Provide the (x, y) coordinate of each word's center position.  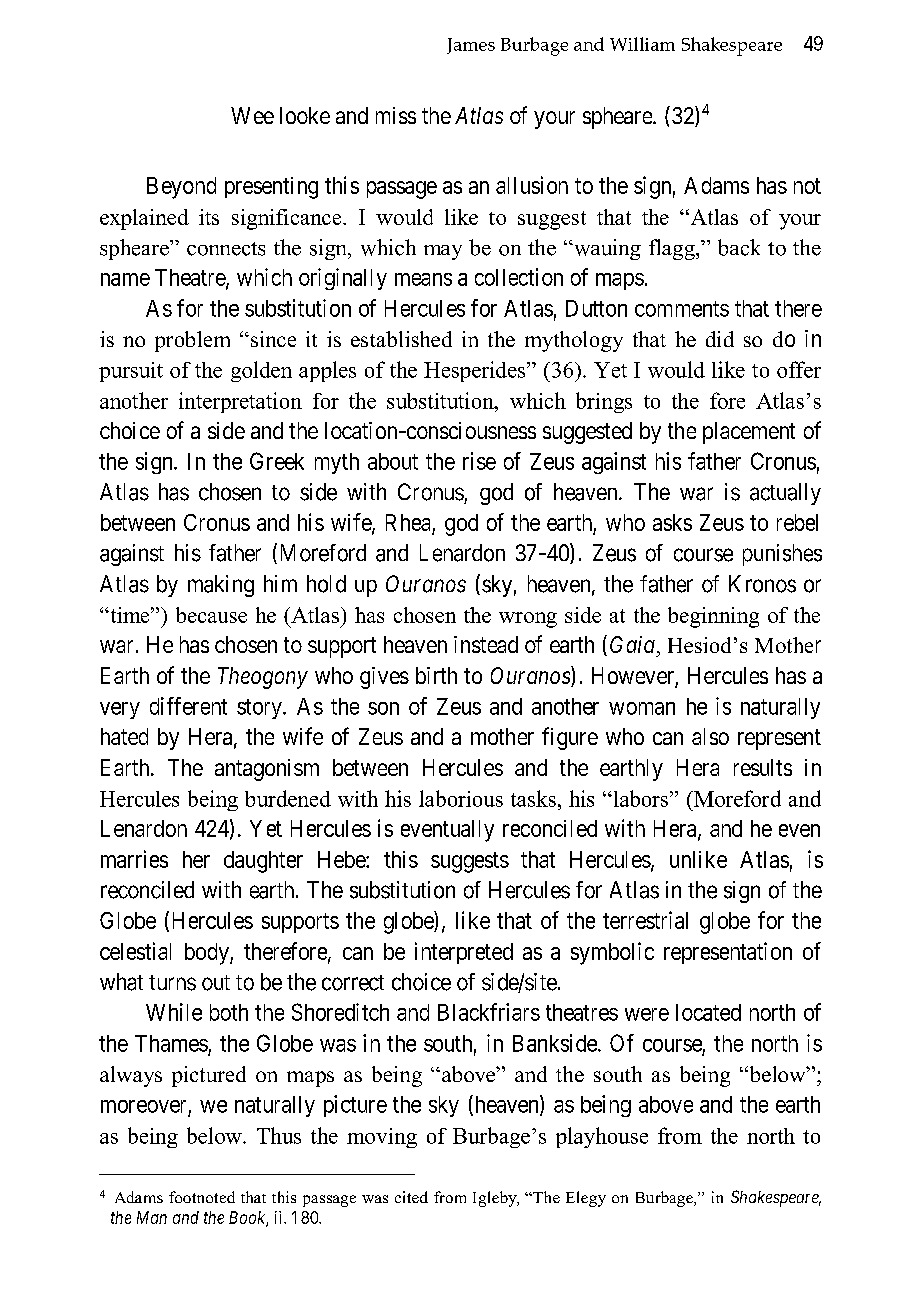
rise (479, 461)
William (642, 44)
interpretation (240, 402)
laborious (461, 798)
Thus (279, 1135)
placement (749, 433)
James (471, 46)
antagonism (267, 770)
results (763, 767)
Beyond (181, 188)
